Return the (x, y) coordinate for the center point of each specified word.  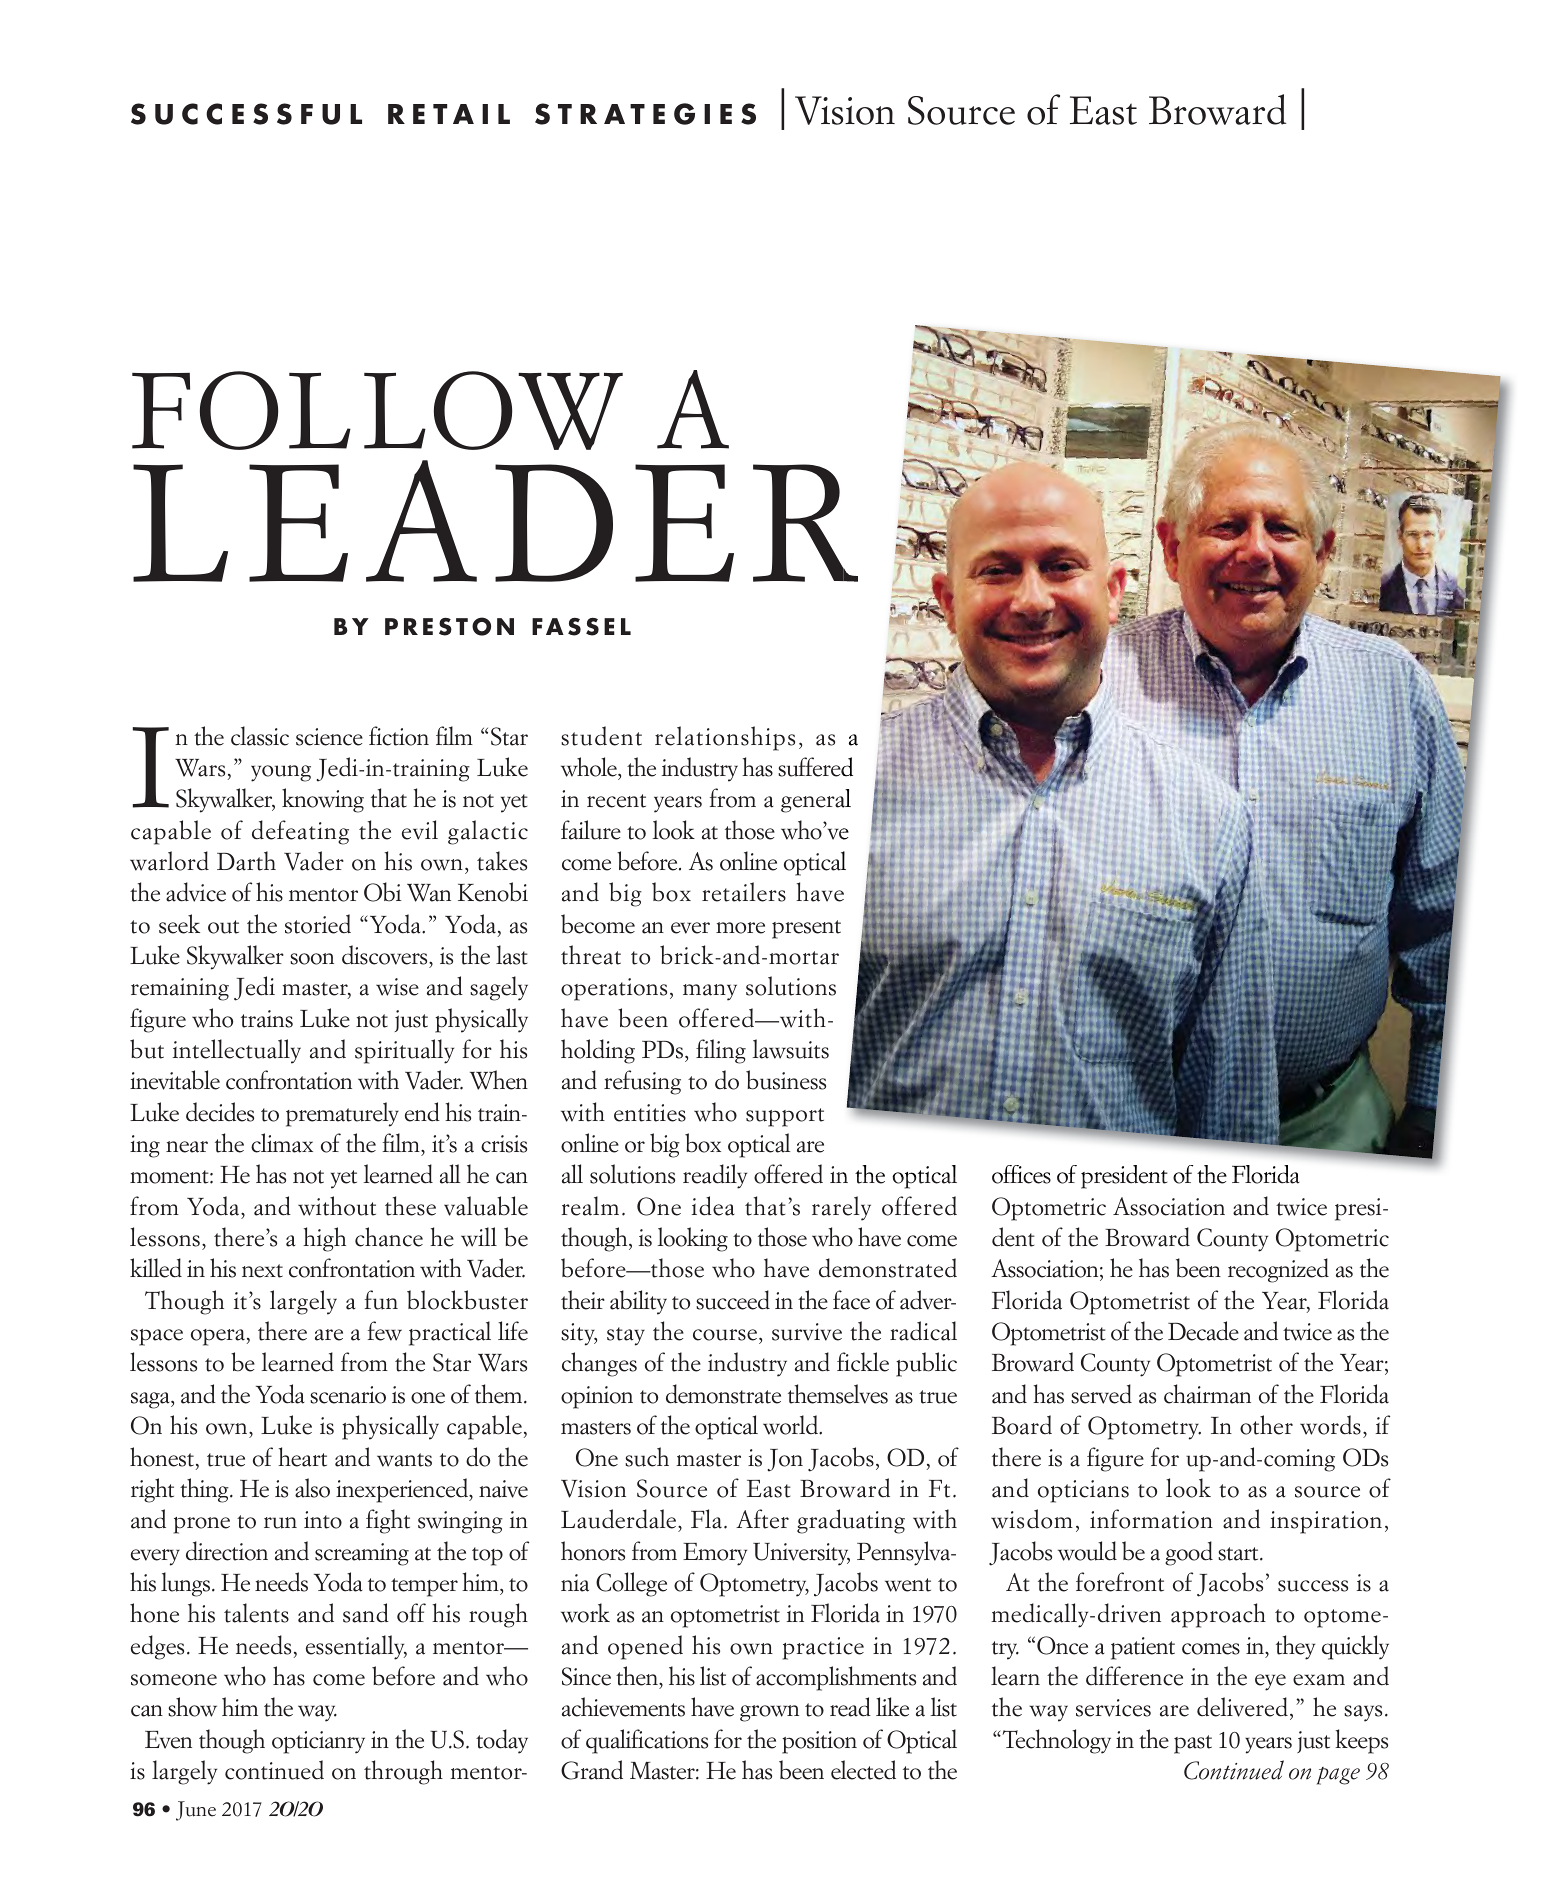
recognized (1278, 1270)
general (816, 801)
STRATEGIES (645, 114)
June (196, 1811)
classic (260, 736)
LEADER (495, 521)
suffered (815, 767)
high (324, 1239)
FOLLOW (377, 410)
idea (713, 1206)
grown (769, 1713)
